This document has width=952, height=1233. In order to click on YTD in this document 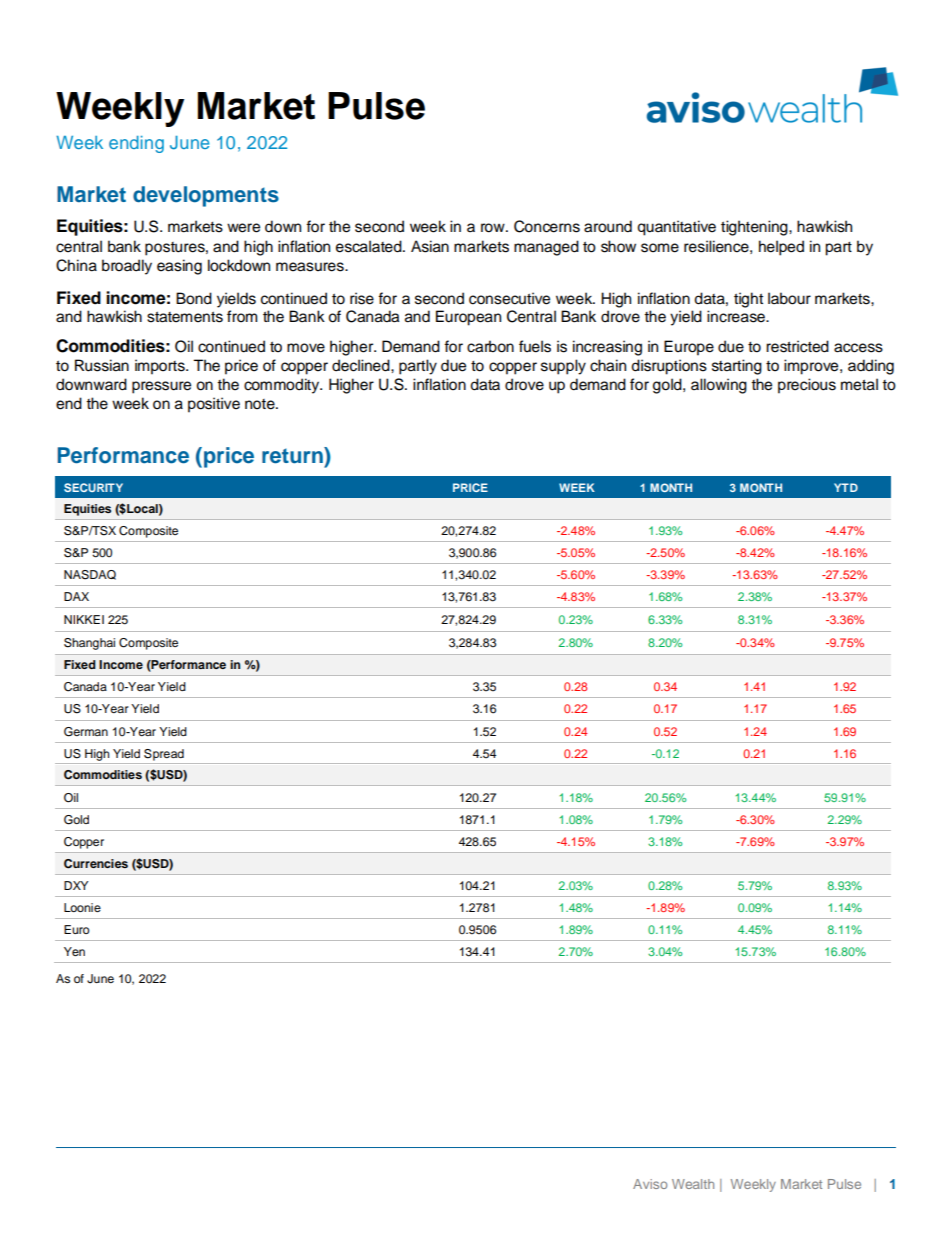, I will do `click(846, 487)`.
